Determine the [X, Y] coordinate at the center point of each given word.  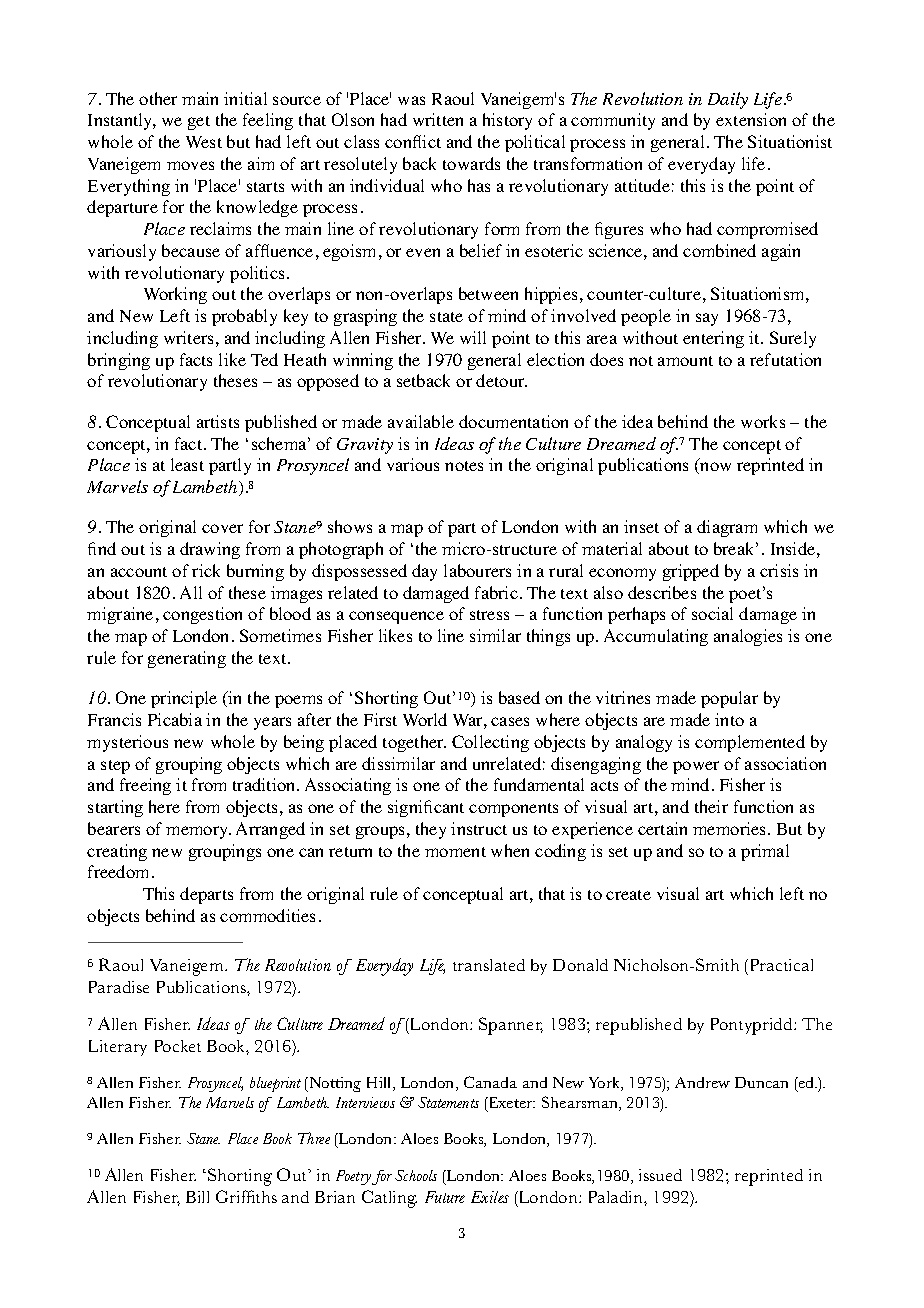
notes [464, 466]
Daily [728, 100]
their [711, 806]
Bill [197, 1197]
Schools [416, 1175]
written [438, 119]
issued [660, 1175]
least [187, 464]
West [204, 142]
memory [198, 832]
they [431, 830]
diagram [727, 528]
